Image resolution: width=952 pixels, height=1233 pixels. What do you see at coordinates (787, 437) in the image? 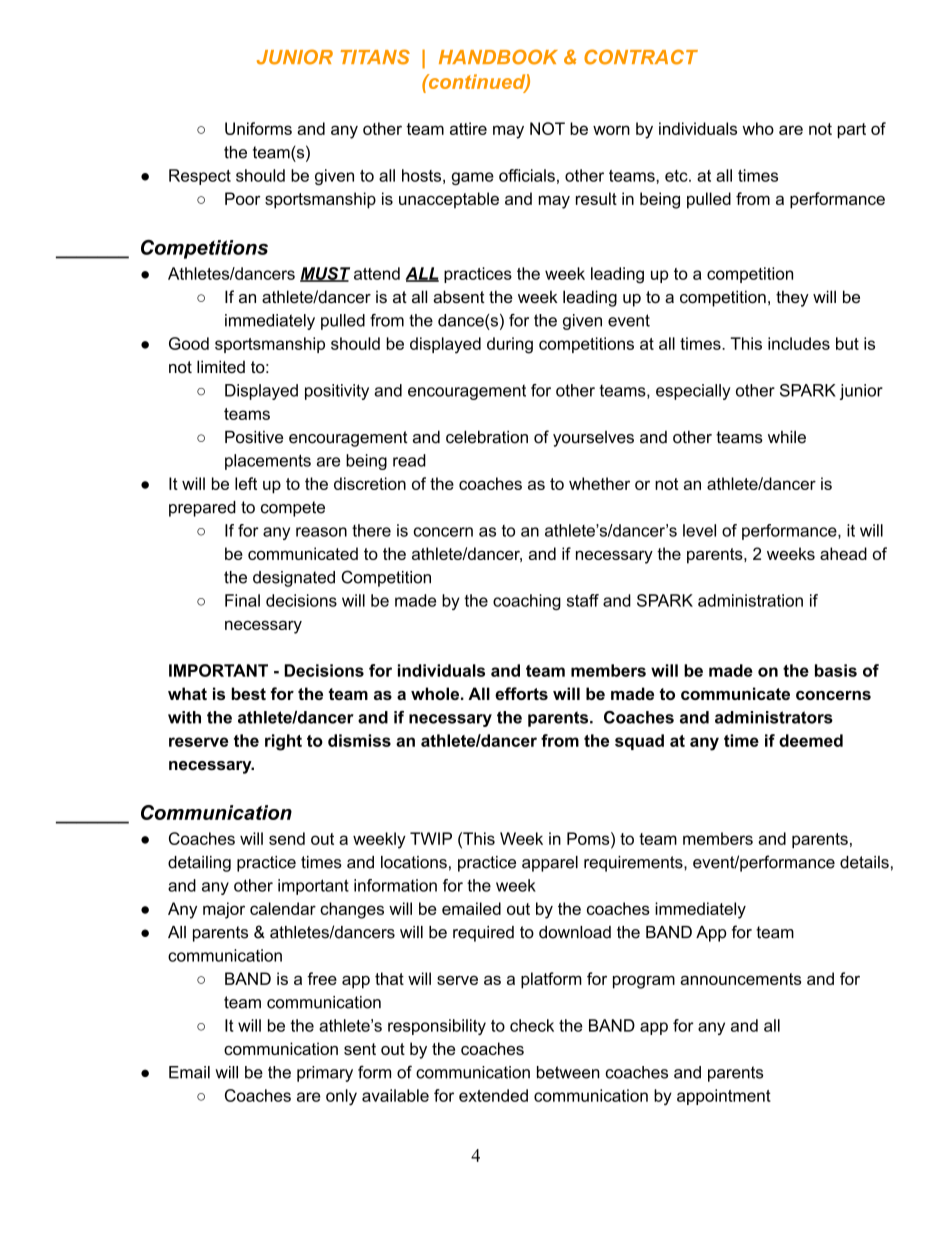
I see `while` at bounding box center [787, 437].
